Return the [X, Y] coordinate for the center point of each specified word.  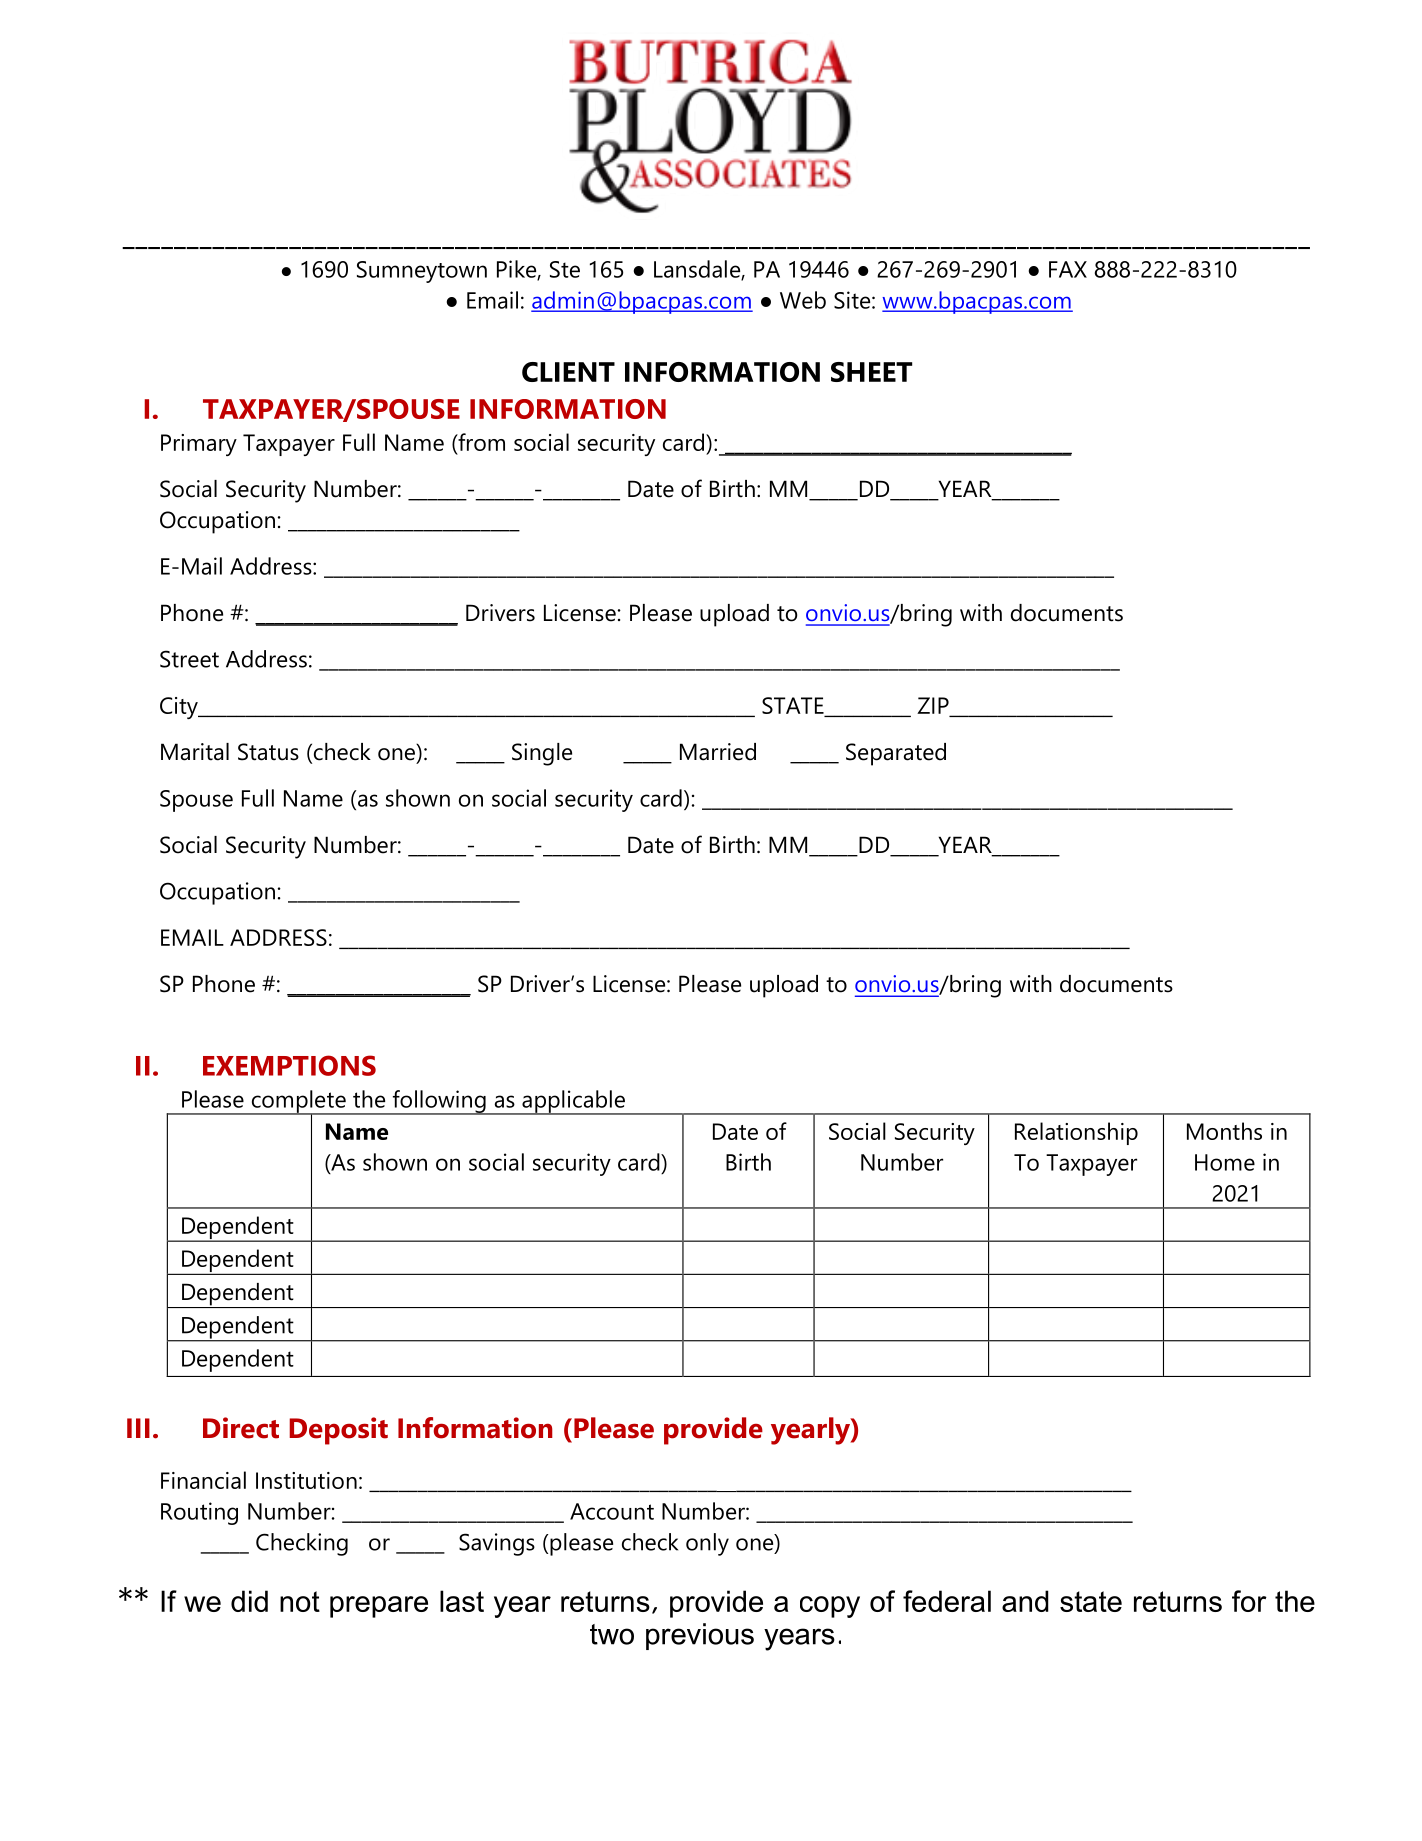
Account [612, 1511]
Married [718, 752]
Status [268, 752]
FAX [1068, 269]
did [249, 1601]
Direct [241, 1428]
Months [1224, 1131]
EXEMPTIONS [289, 1065]
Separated [896, 754]
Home [1225, 1162]
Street [189, 659]
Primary [199, 445]
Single [542, 754]
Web [803, 300]
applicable [574, 1102]
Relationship [1076, 1133]
